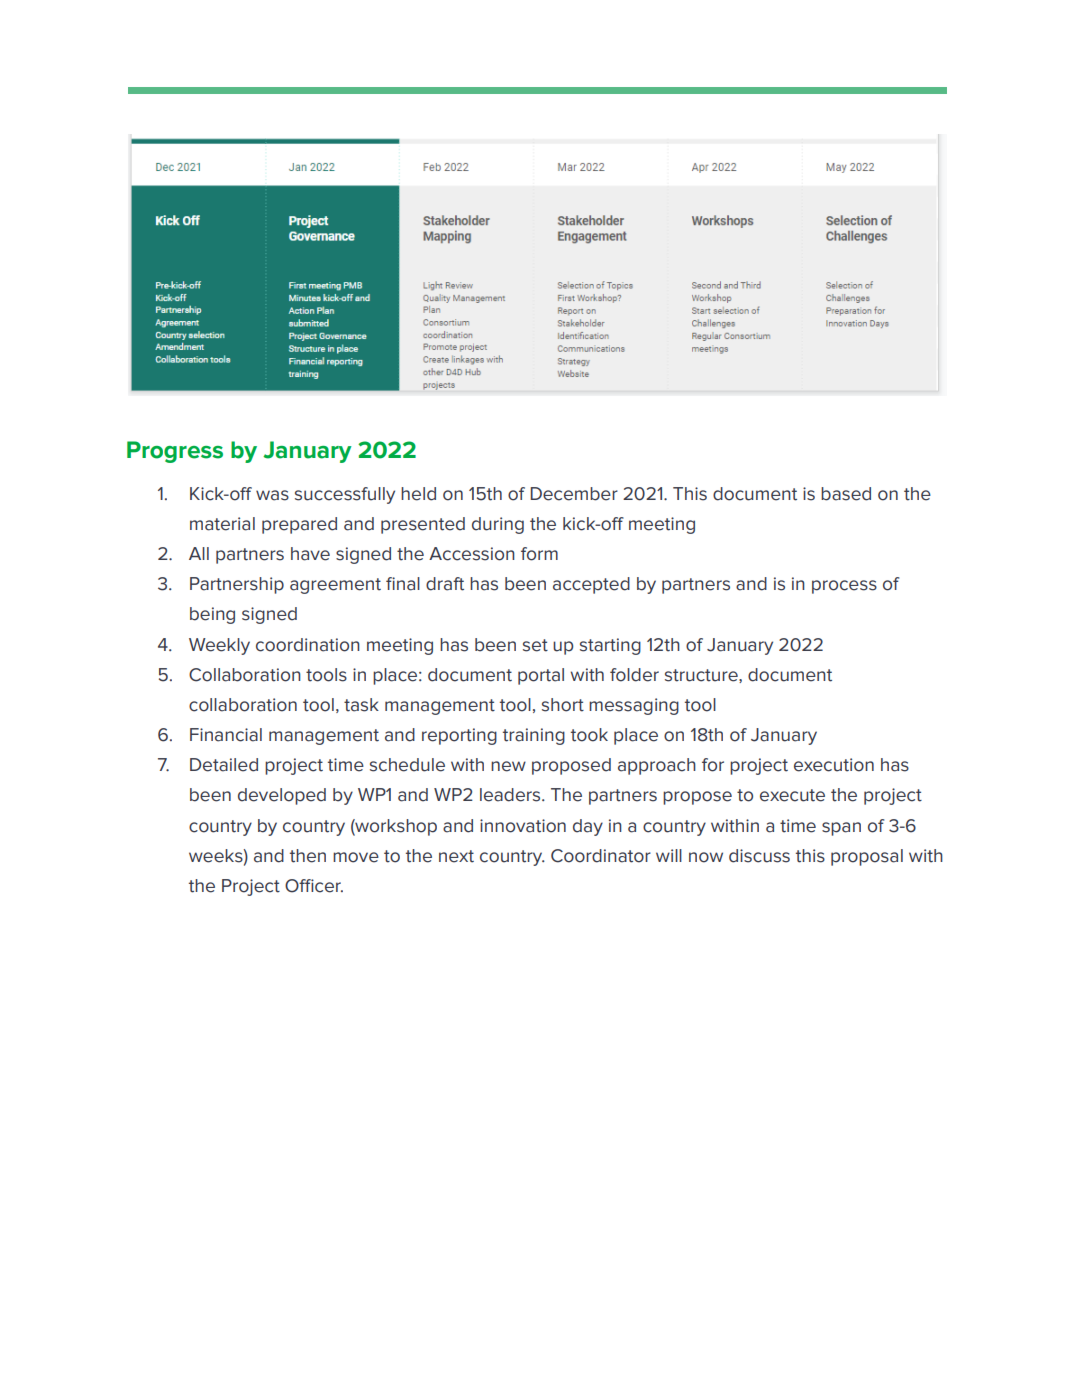 Image resolution: width=1070 pixels, height=1385 pixels. I want to click on process, so click(844, 587).
